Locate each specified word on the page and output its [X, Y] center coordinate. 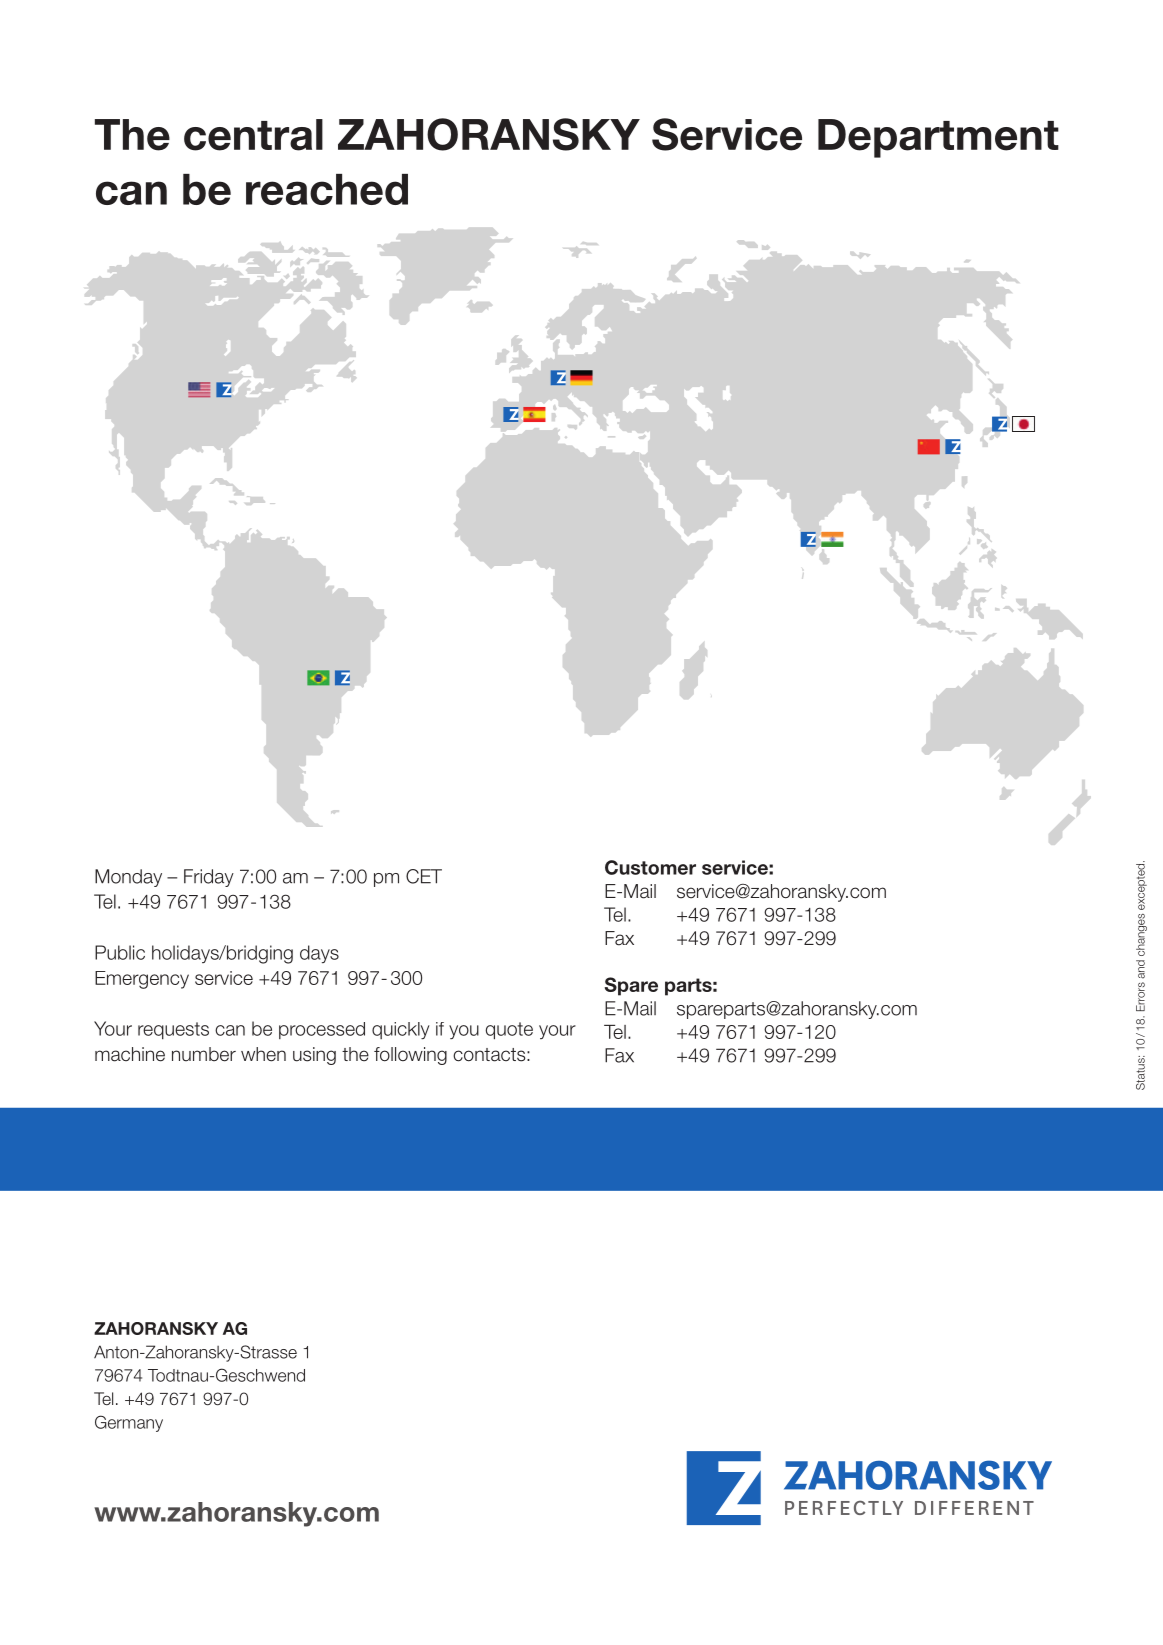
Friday [209, 878]
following [410, 1056]
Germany [129, 1423]
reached [327, 189]
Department [938, 138]
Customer [650, 867]
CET [424, 876]
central [253, 135]
